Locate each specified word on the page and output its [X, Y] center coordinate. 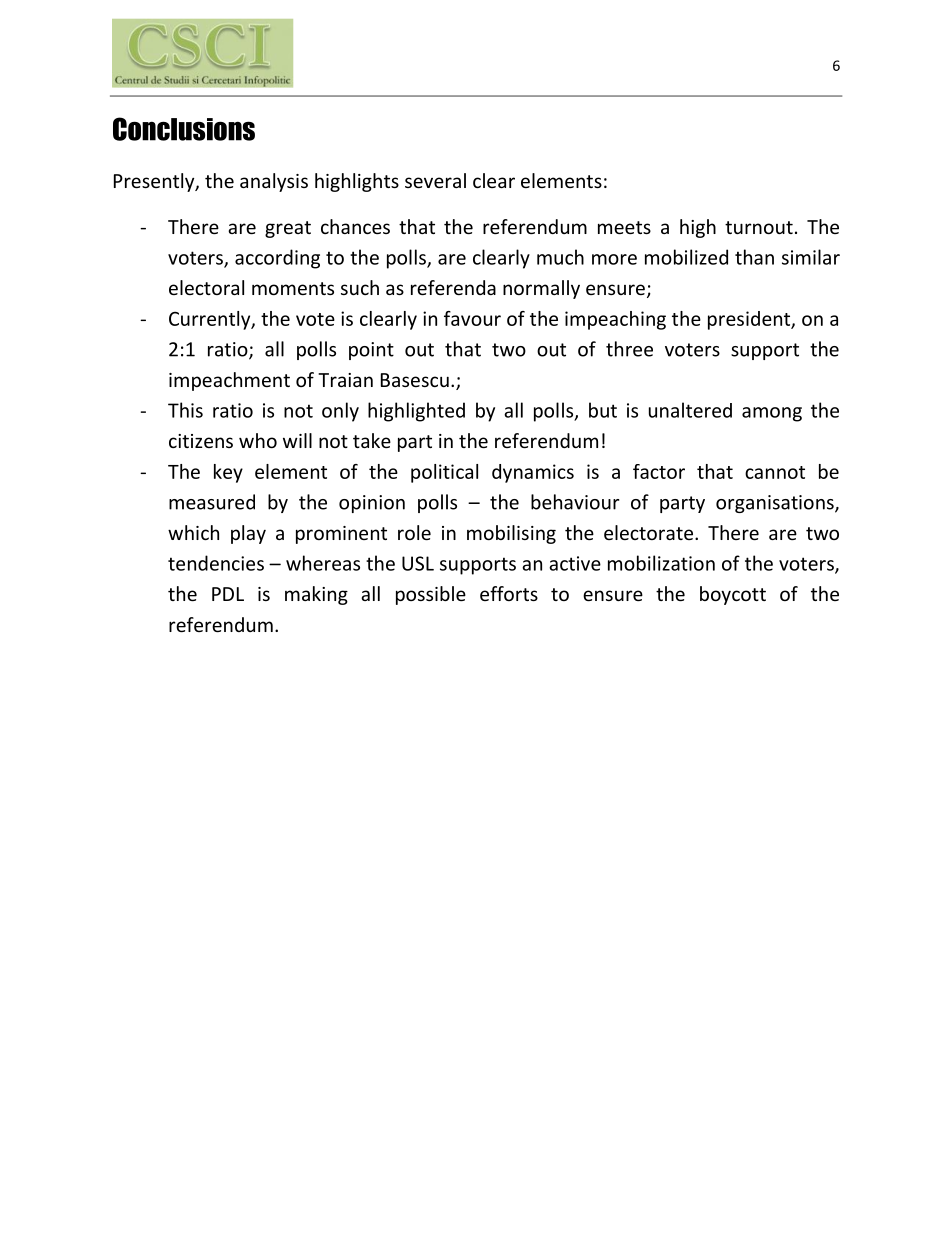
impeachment [229, 381]
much [560, 257]
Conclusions [184, 129]
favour [472, 318]
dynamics [533, 473]
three [629, 349]
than [754, 257]
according [277, 259]
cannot [775, 472]
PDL [228, 594]
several [435, 180]
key [228, 473]
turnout [759, 227]
